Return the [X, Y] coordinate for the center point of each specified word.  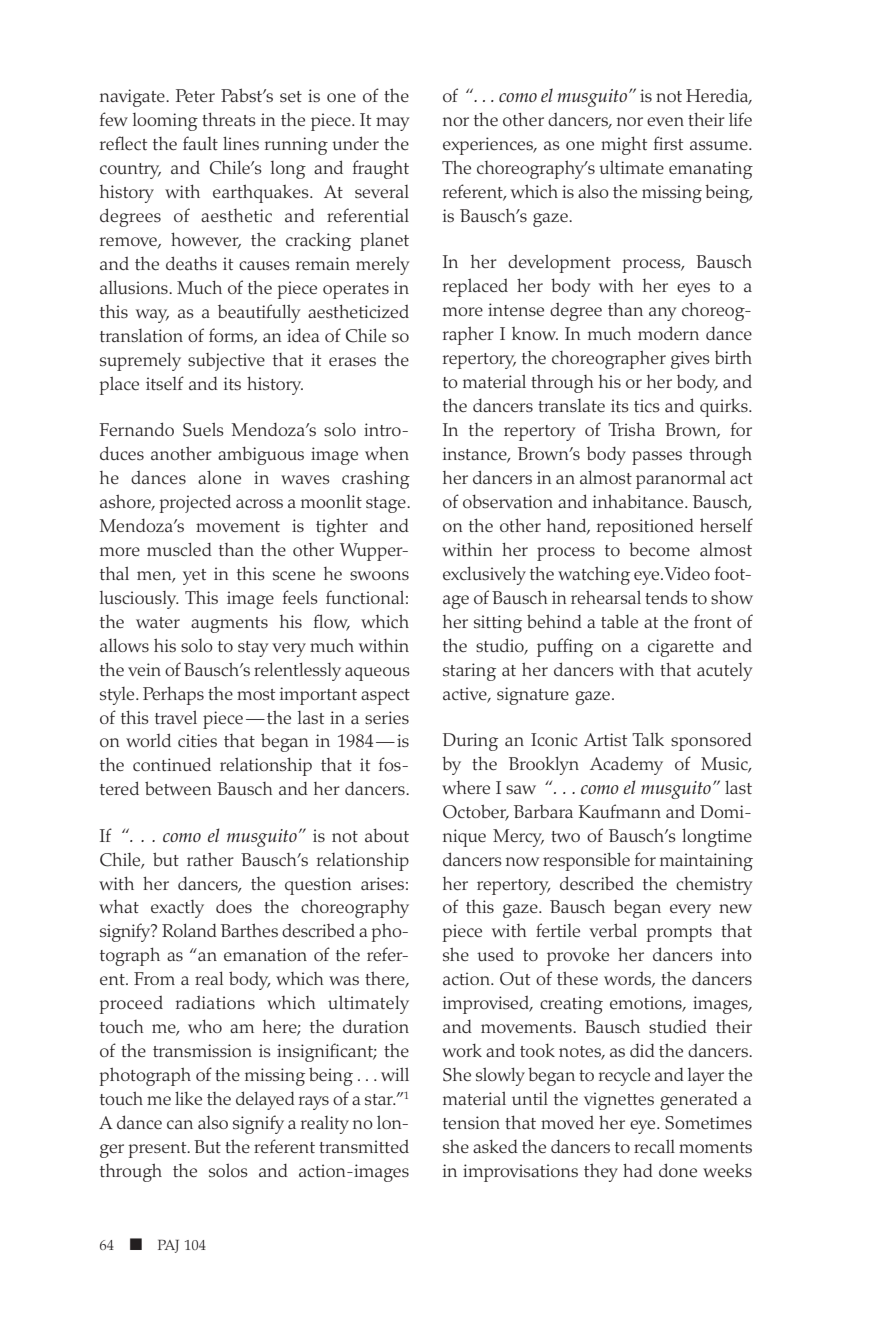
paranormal [681, 480]
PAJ [168, 1246]
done [678, 1170]
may [393, 124]
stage [387, 505]
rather [210, 859]
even [665, 121]
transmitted [364, 1146]
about [387, 835]
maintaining [706, 862]
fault [200, 143]
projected [195, 503]
